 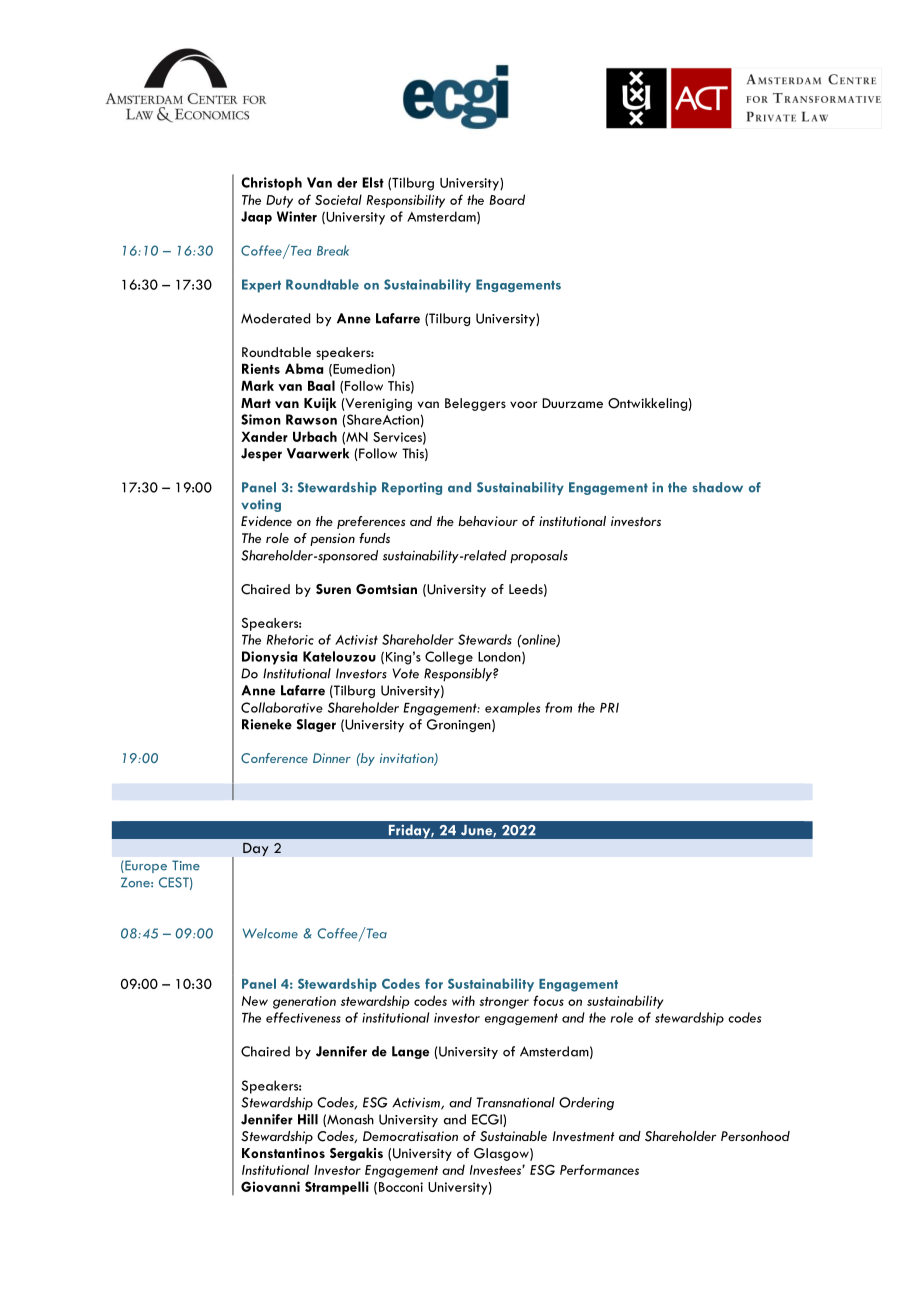 I want to click on Giovanni, so click(x=270, y=1186).
